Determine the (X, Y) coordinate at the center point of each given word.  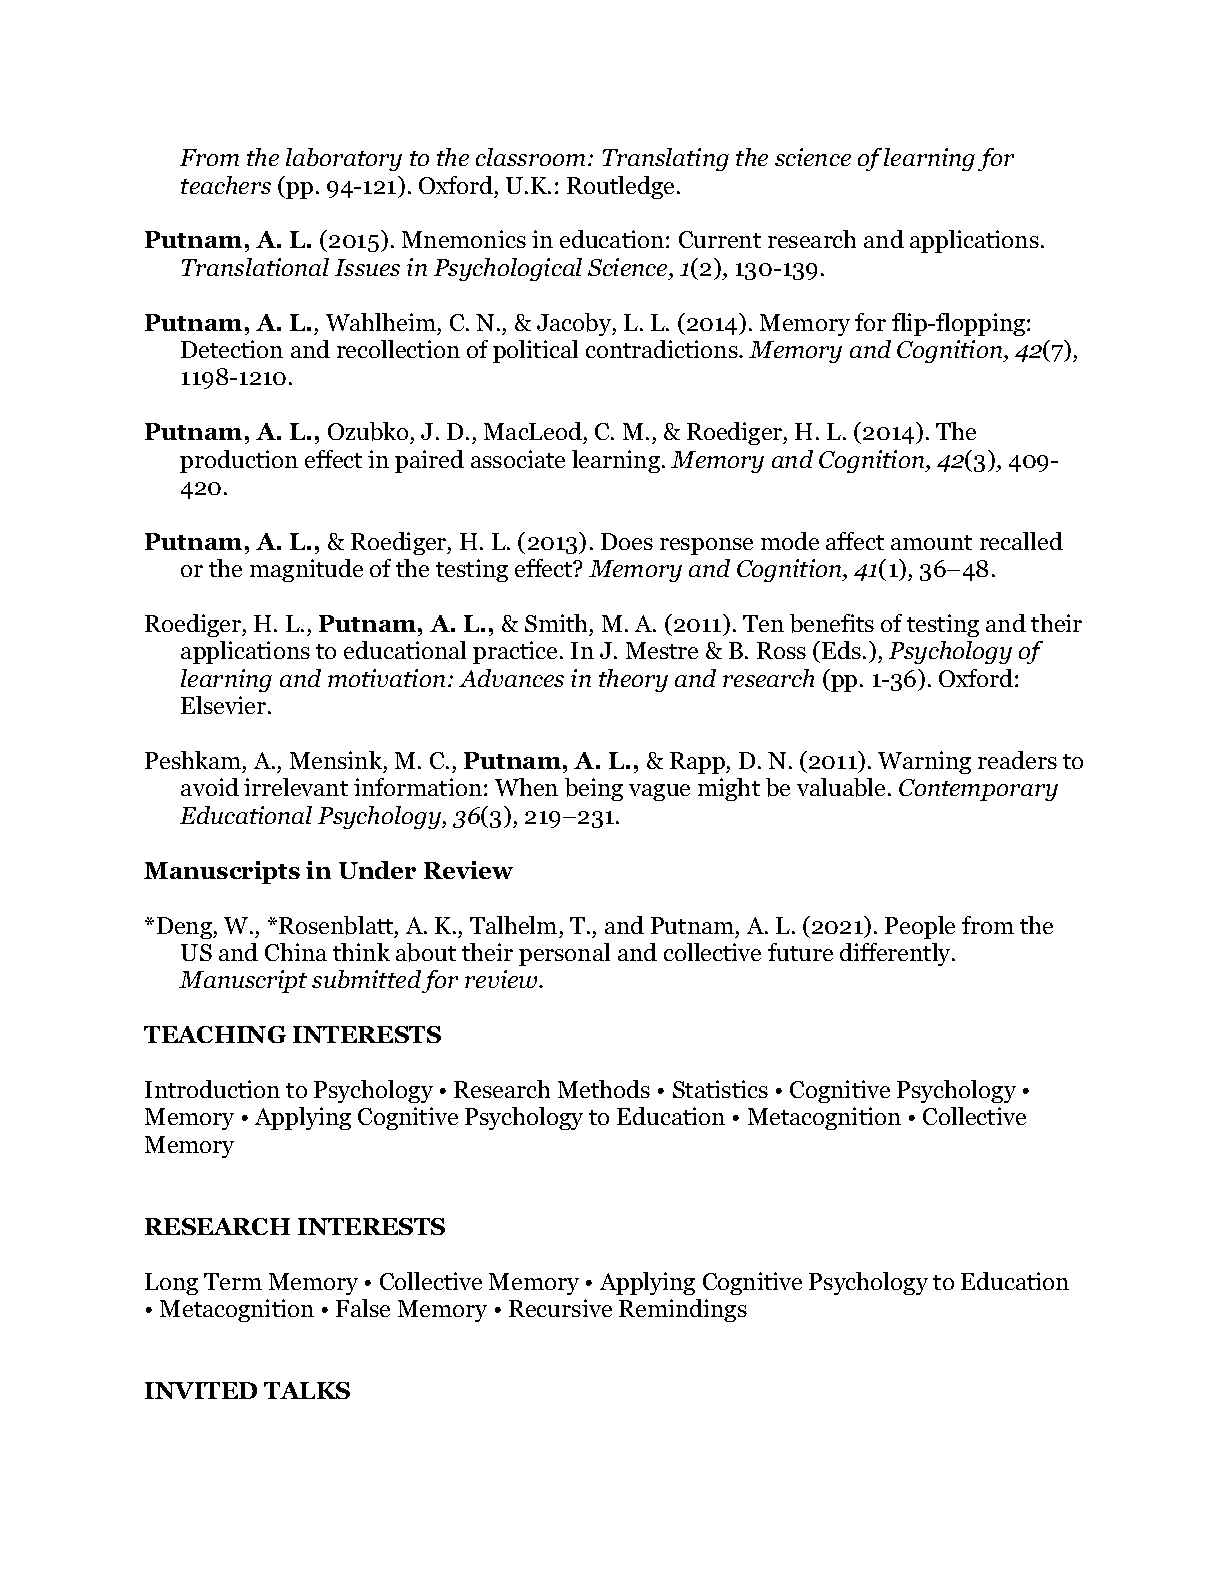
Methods (604, 1089)
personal (564, 954)
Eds (841, 650)
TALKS (307, 1390)
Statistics (720, 1089)
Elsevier (225, 705)
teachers (226, 185)
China (296, 952)
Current (720, 239)
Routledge (620, 187)
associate (518, 459)
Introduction (212, 1089)
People (920, 927)
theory (633, 680)
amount (931, 542)
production (239, 461)
